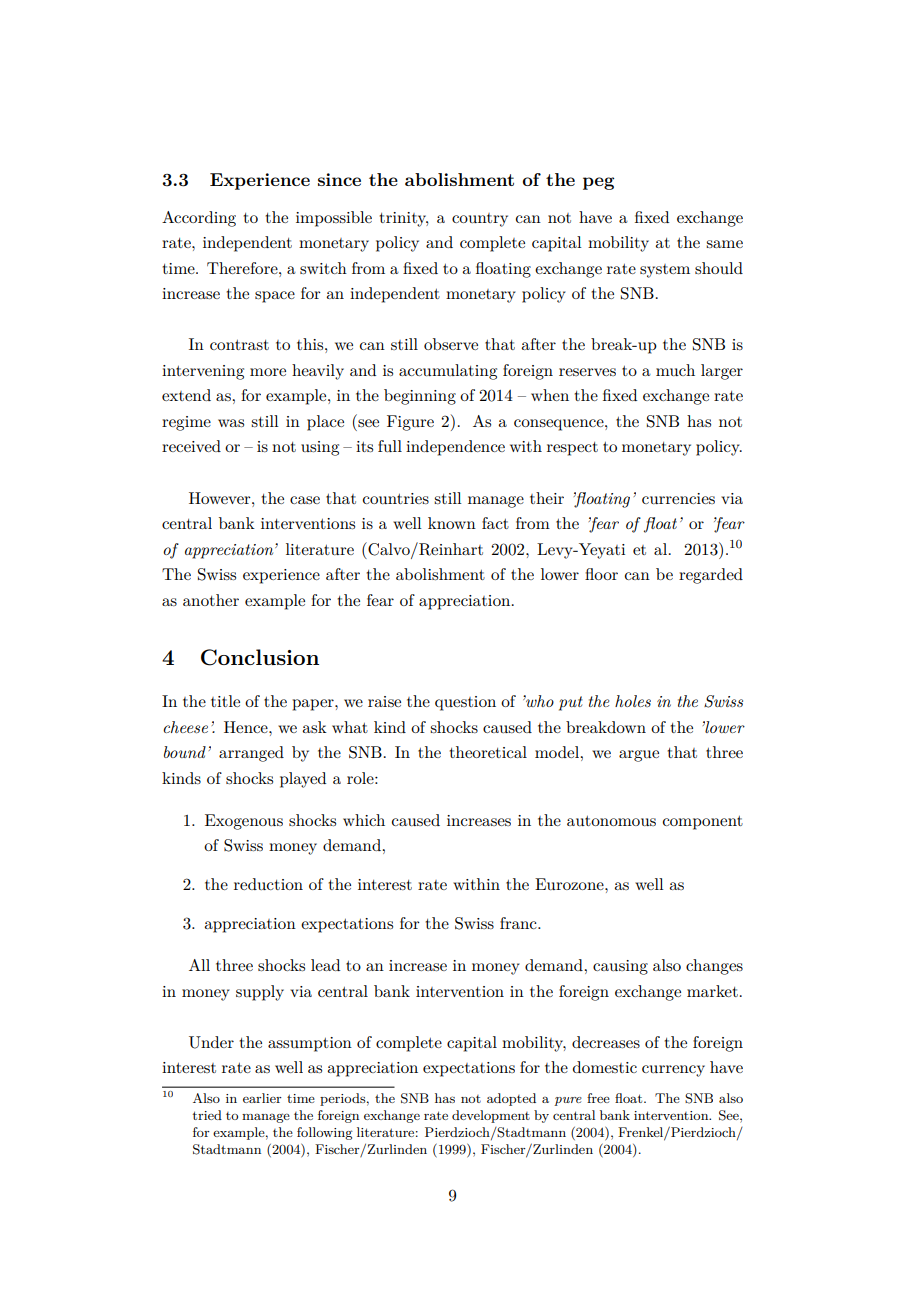  Describe the element at coordinates (262, 1098) in the image. I see `earlier` at that location.
